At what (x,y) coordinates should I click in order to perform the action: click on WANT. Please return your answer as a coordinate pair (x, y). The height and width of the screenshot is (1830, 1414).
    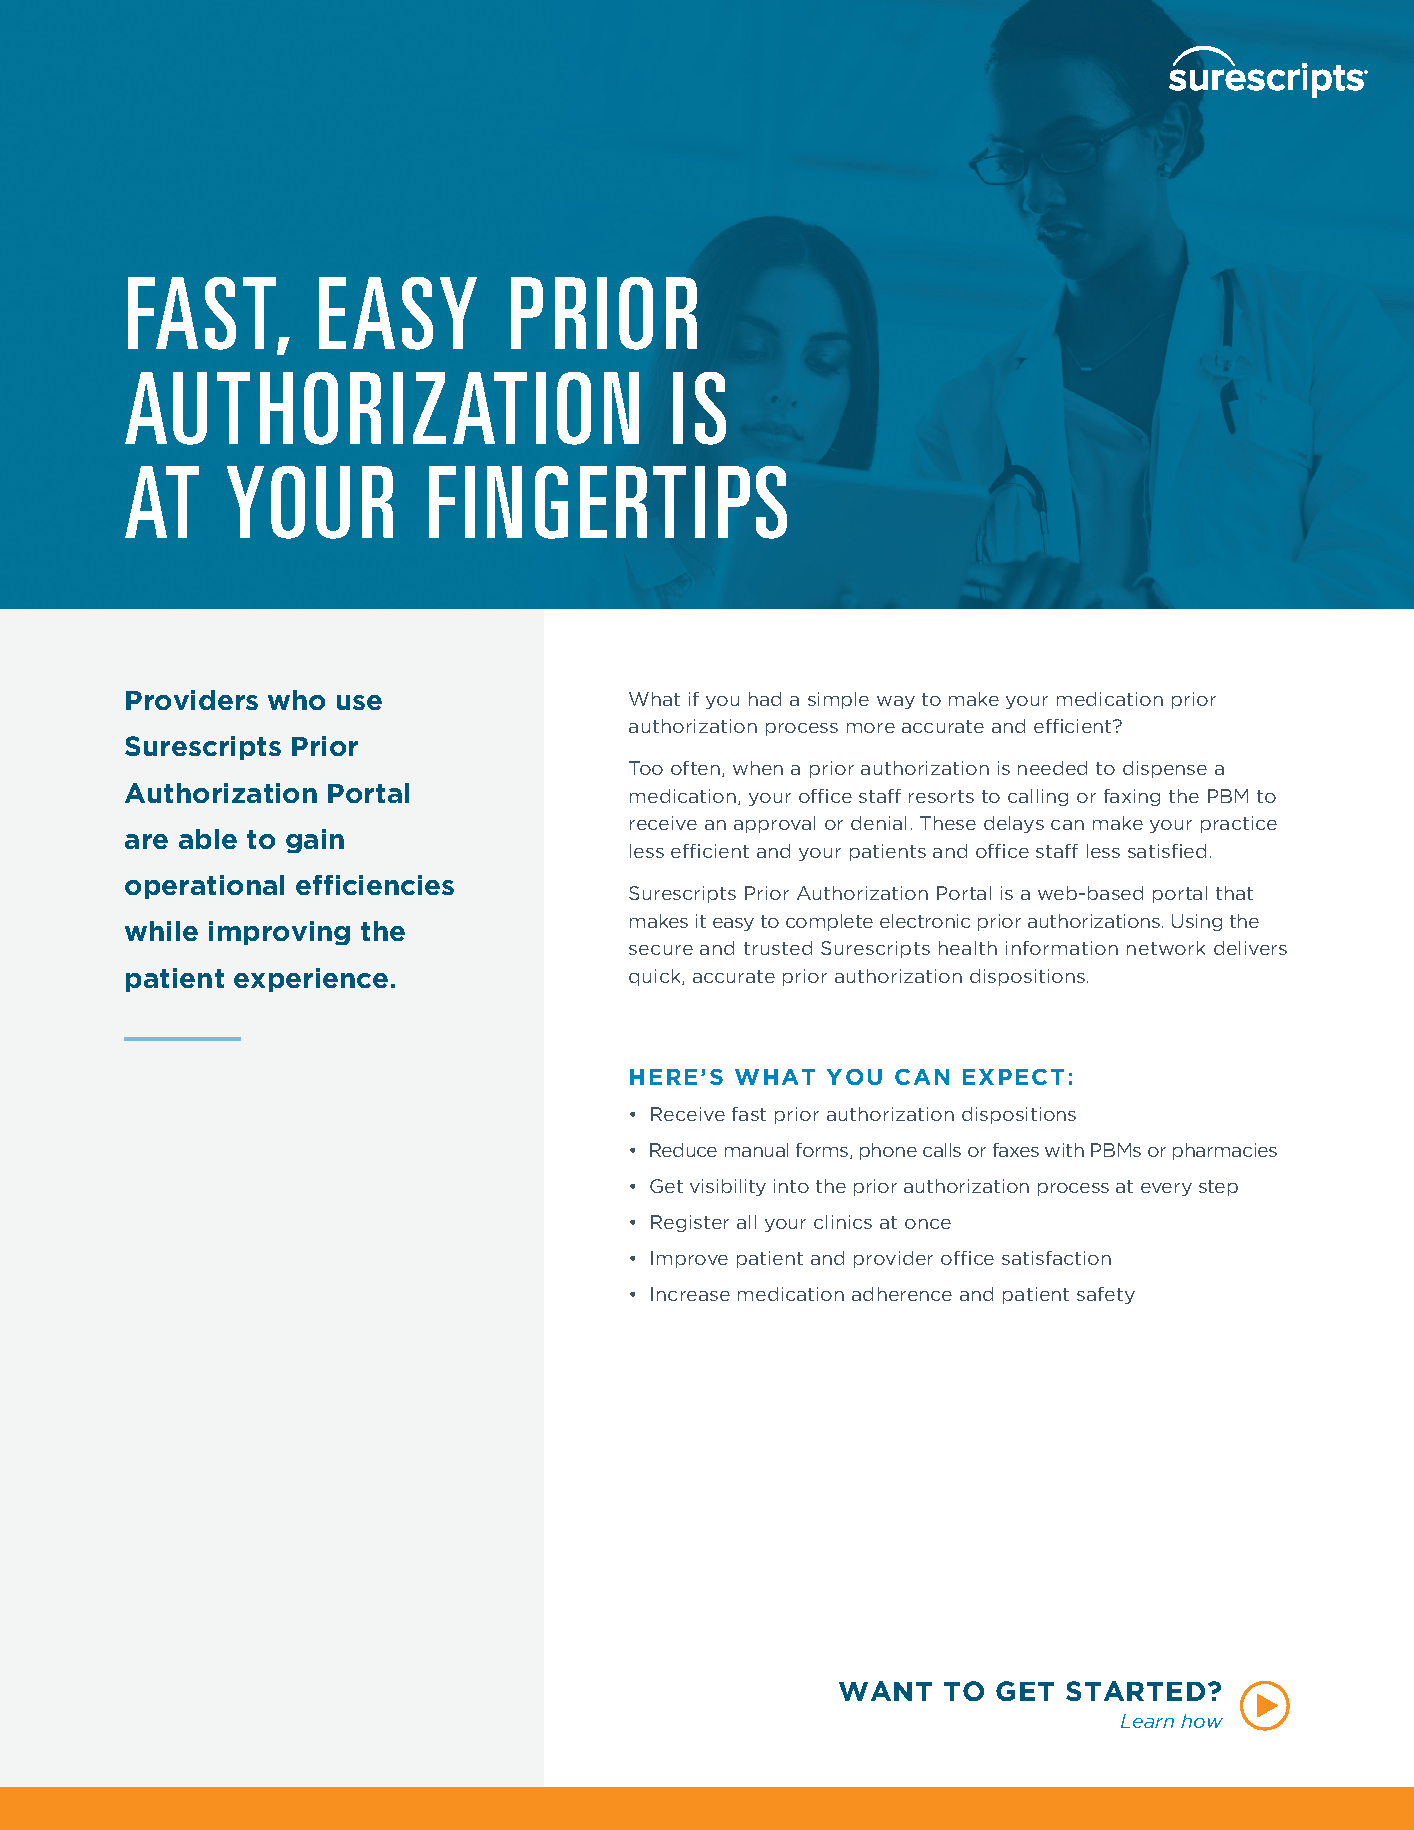
    Looking at the image, I should click on (885, 1691).
